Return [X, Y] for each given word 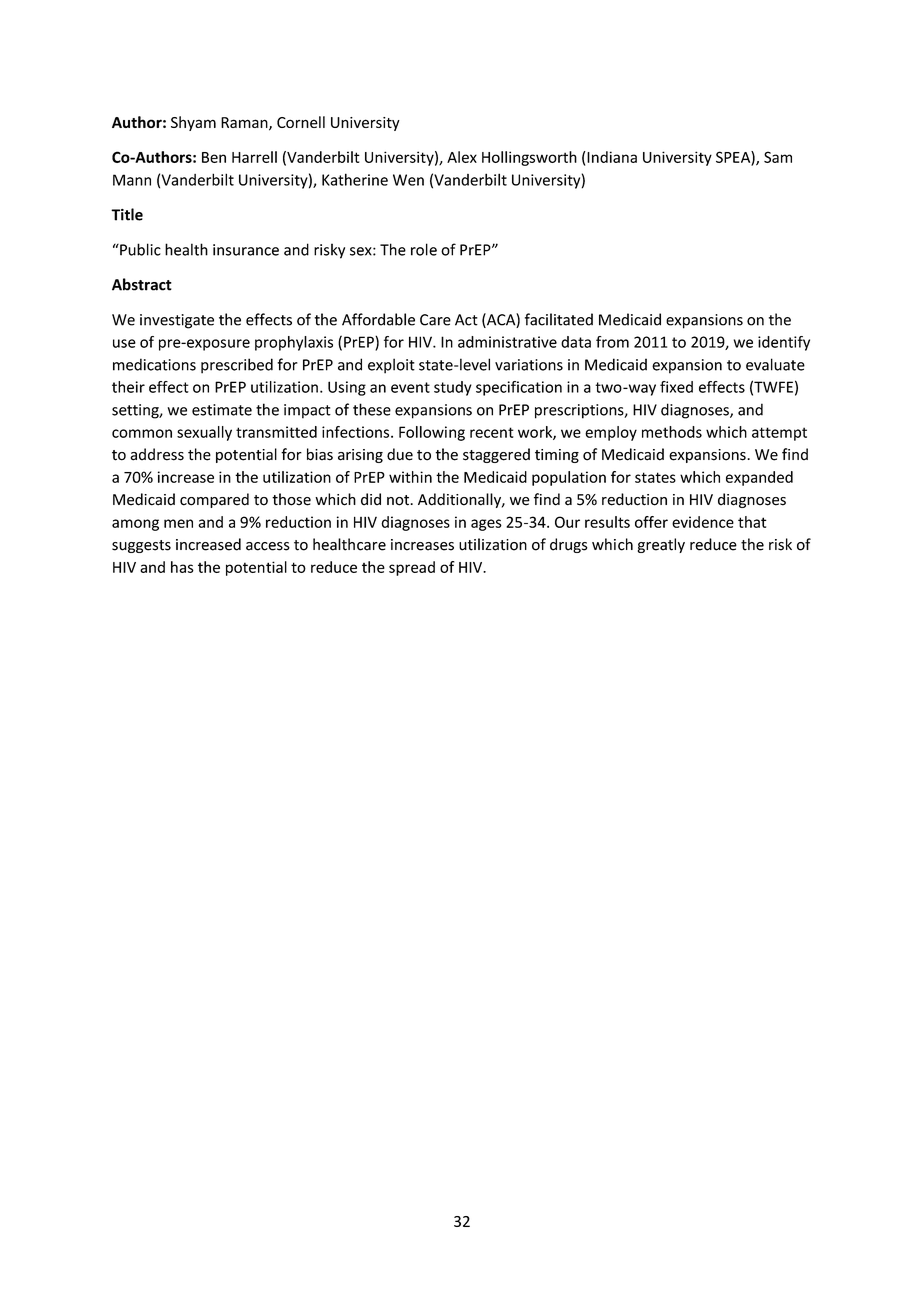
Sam [778, 157]
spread [412, 568]
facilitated [559, 319]
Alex [462, 157]
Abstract [142, 284]
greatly [661, 545]
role [424, 249]
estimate [222, 410]
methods [672, 432]
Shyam [193, 123]
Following [432, 433]
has [182, 567]
